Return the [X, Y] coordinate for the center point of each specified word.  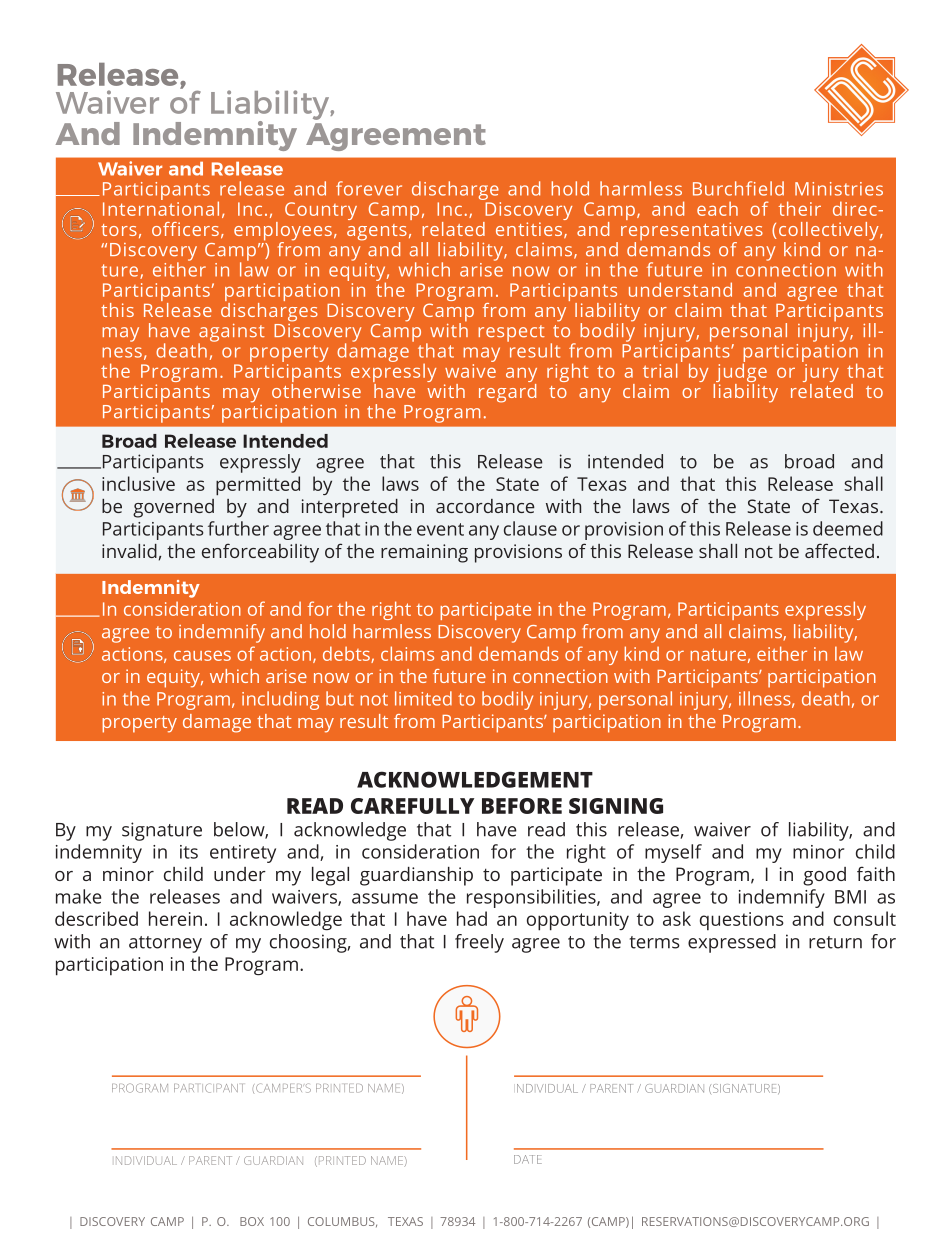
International [161, 207]
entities [529, 229]
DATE [528, 1159]
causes [202, 655]
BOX [252, 1221]
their [799, 208]
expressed [732, 943]
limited [423, 698]
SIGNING [616, 806]
